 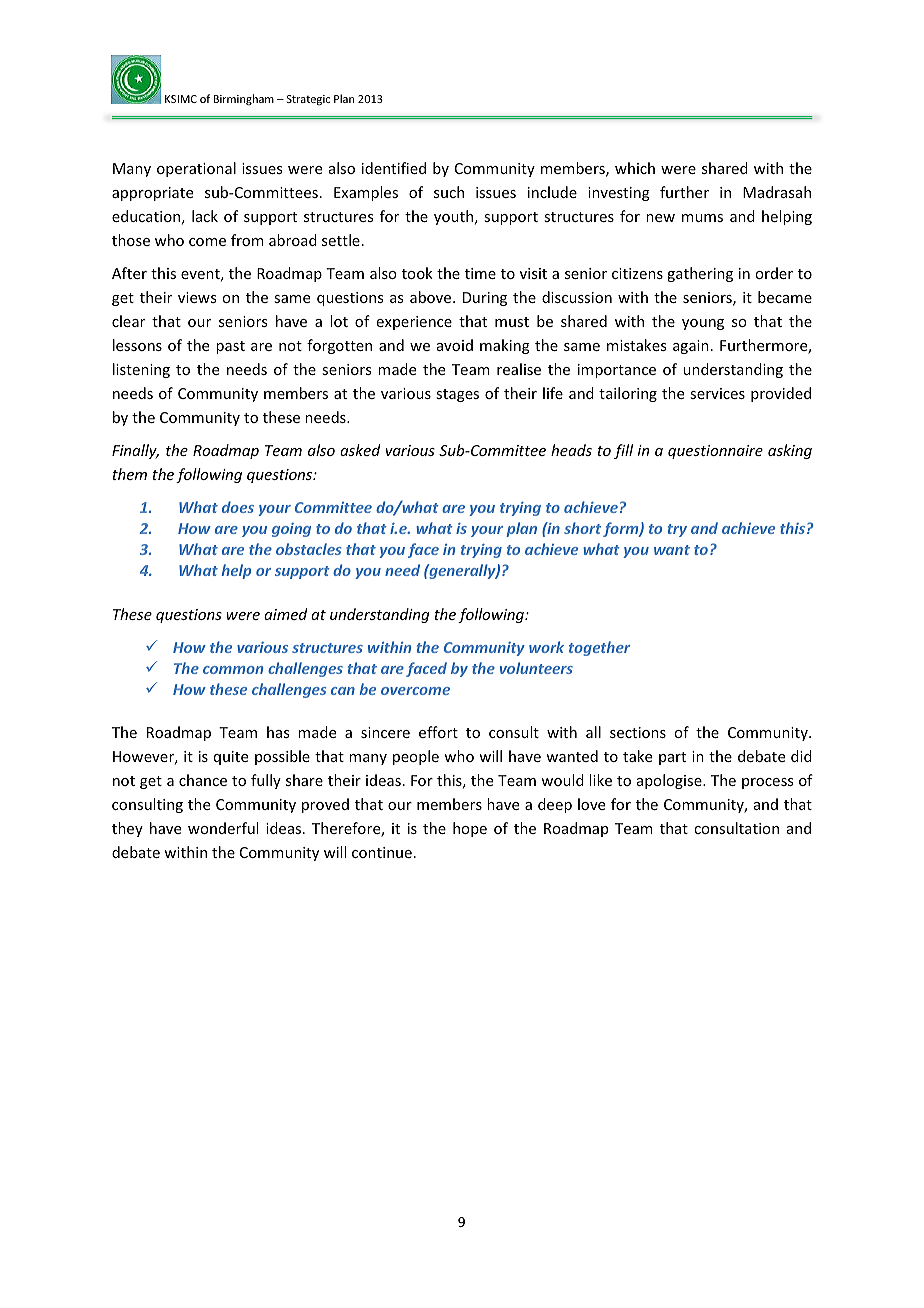 I want to click on identified, so click(x=394, y=168).
